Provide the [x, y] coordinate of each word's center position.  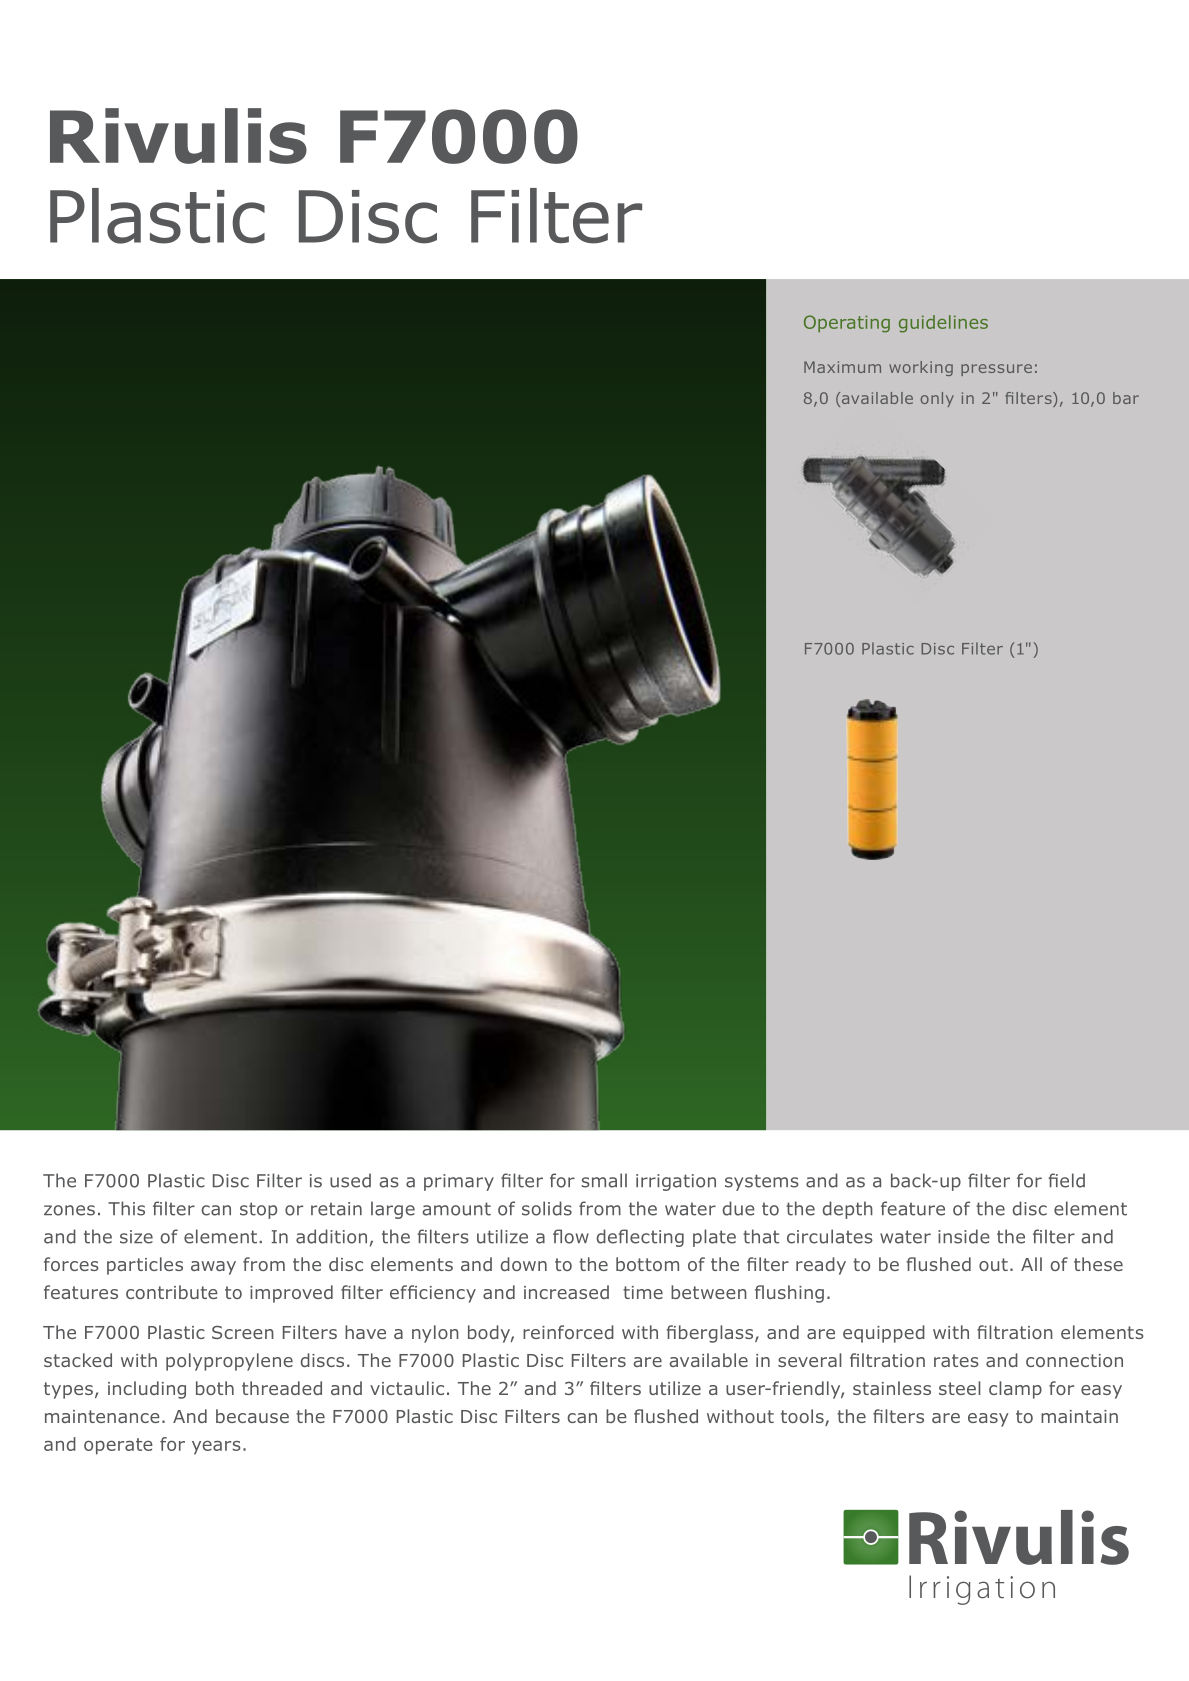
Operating [847, 324]
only [937, 399]
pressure [996, 370]
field [1066, 1180]
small [604, 1180]
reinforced [568, 1332]
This [126, 1208]
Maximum [842, 367]
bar [1126, 398]
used [350, 1180]
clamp [1015, 1390]
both [215, 1388]
